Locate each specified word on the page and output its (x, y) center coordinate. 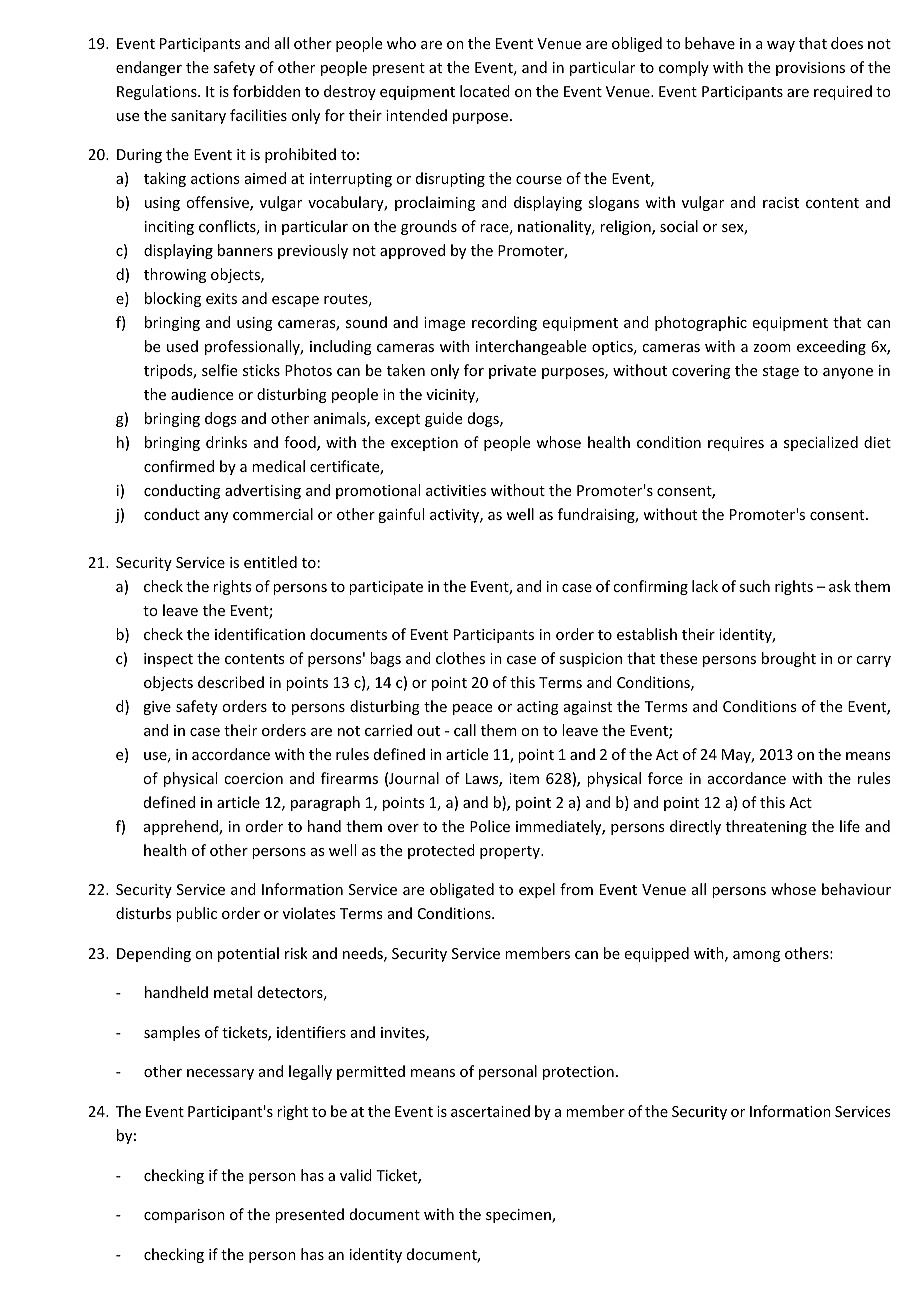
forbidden (266, 91)
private (512, 372)
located (485, 91)
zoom (772, 348)
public (196, 914)
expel (537, 890)
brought (789, 659)
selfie (219, 370)
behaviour (856, 889)
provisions (810, 69)
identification (260, 634)
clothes (460, 658)
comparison (184, 1216)
